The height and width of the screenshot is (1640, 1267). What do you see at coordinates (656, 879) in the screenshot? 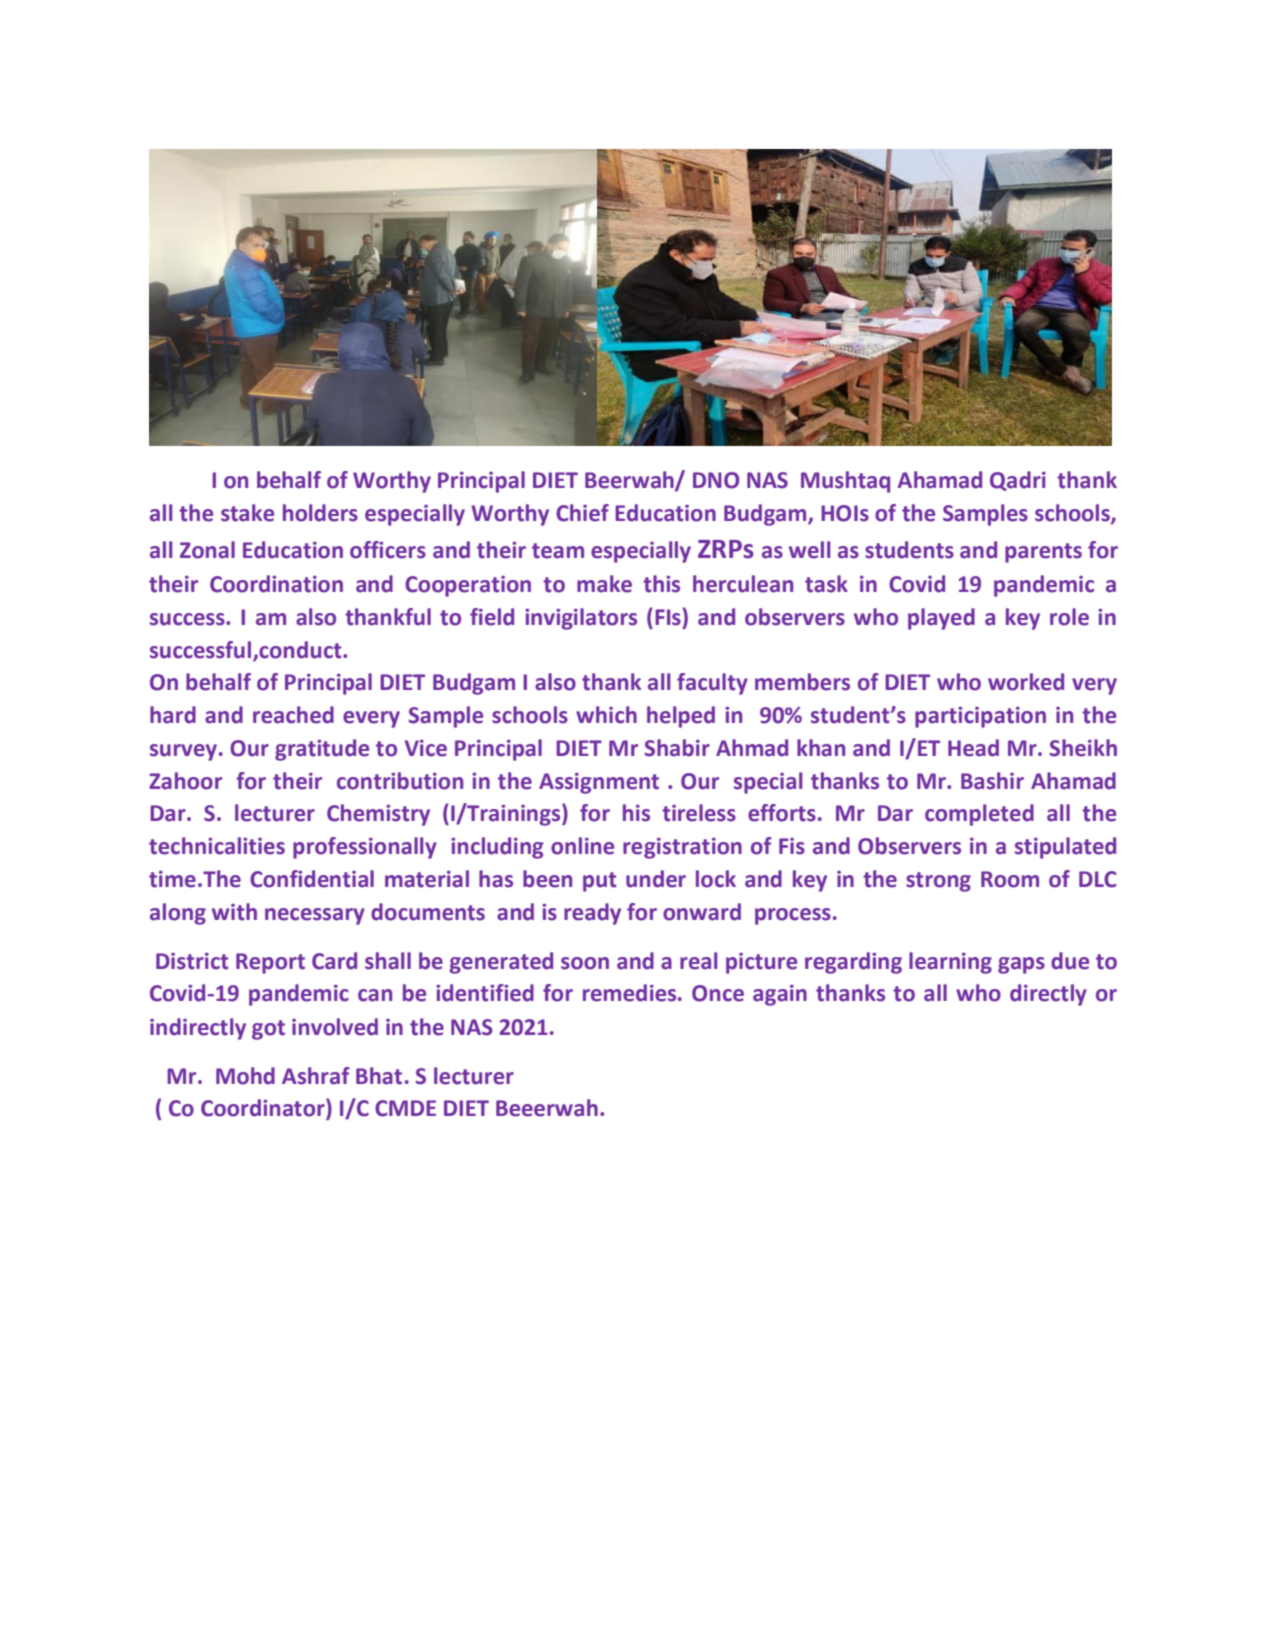
I see `under` at bounding box center [656, 879].
